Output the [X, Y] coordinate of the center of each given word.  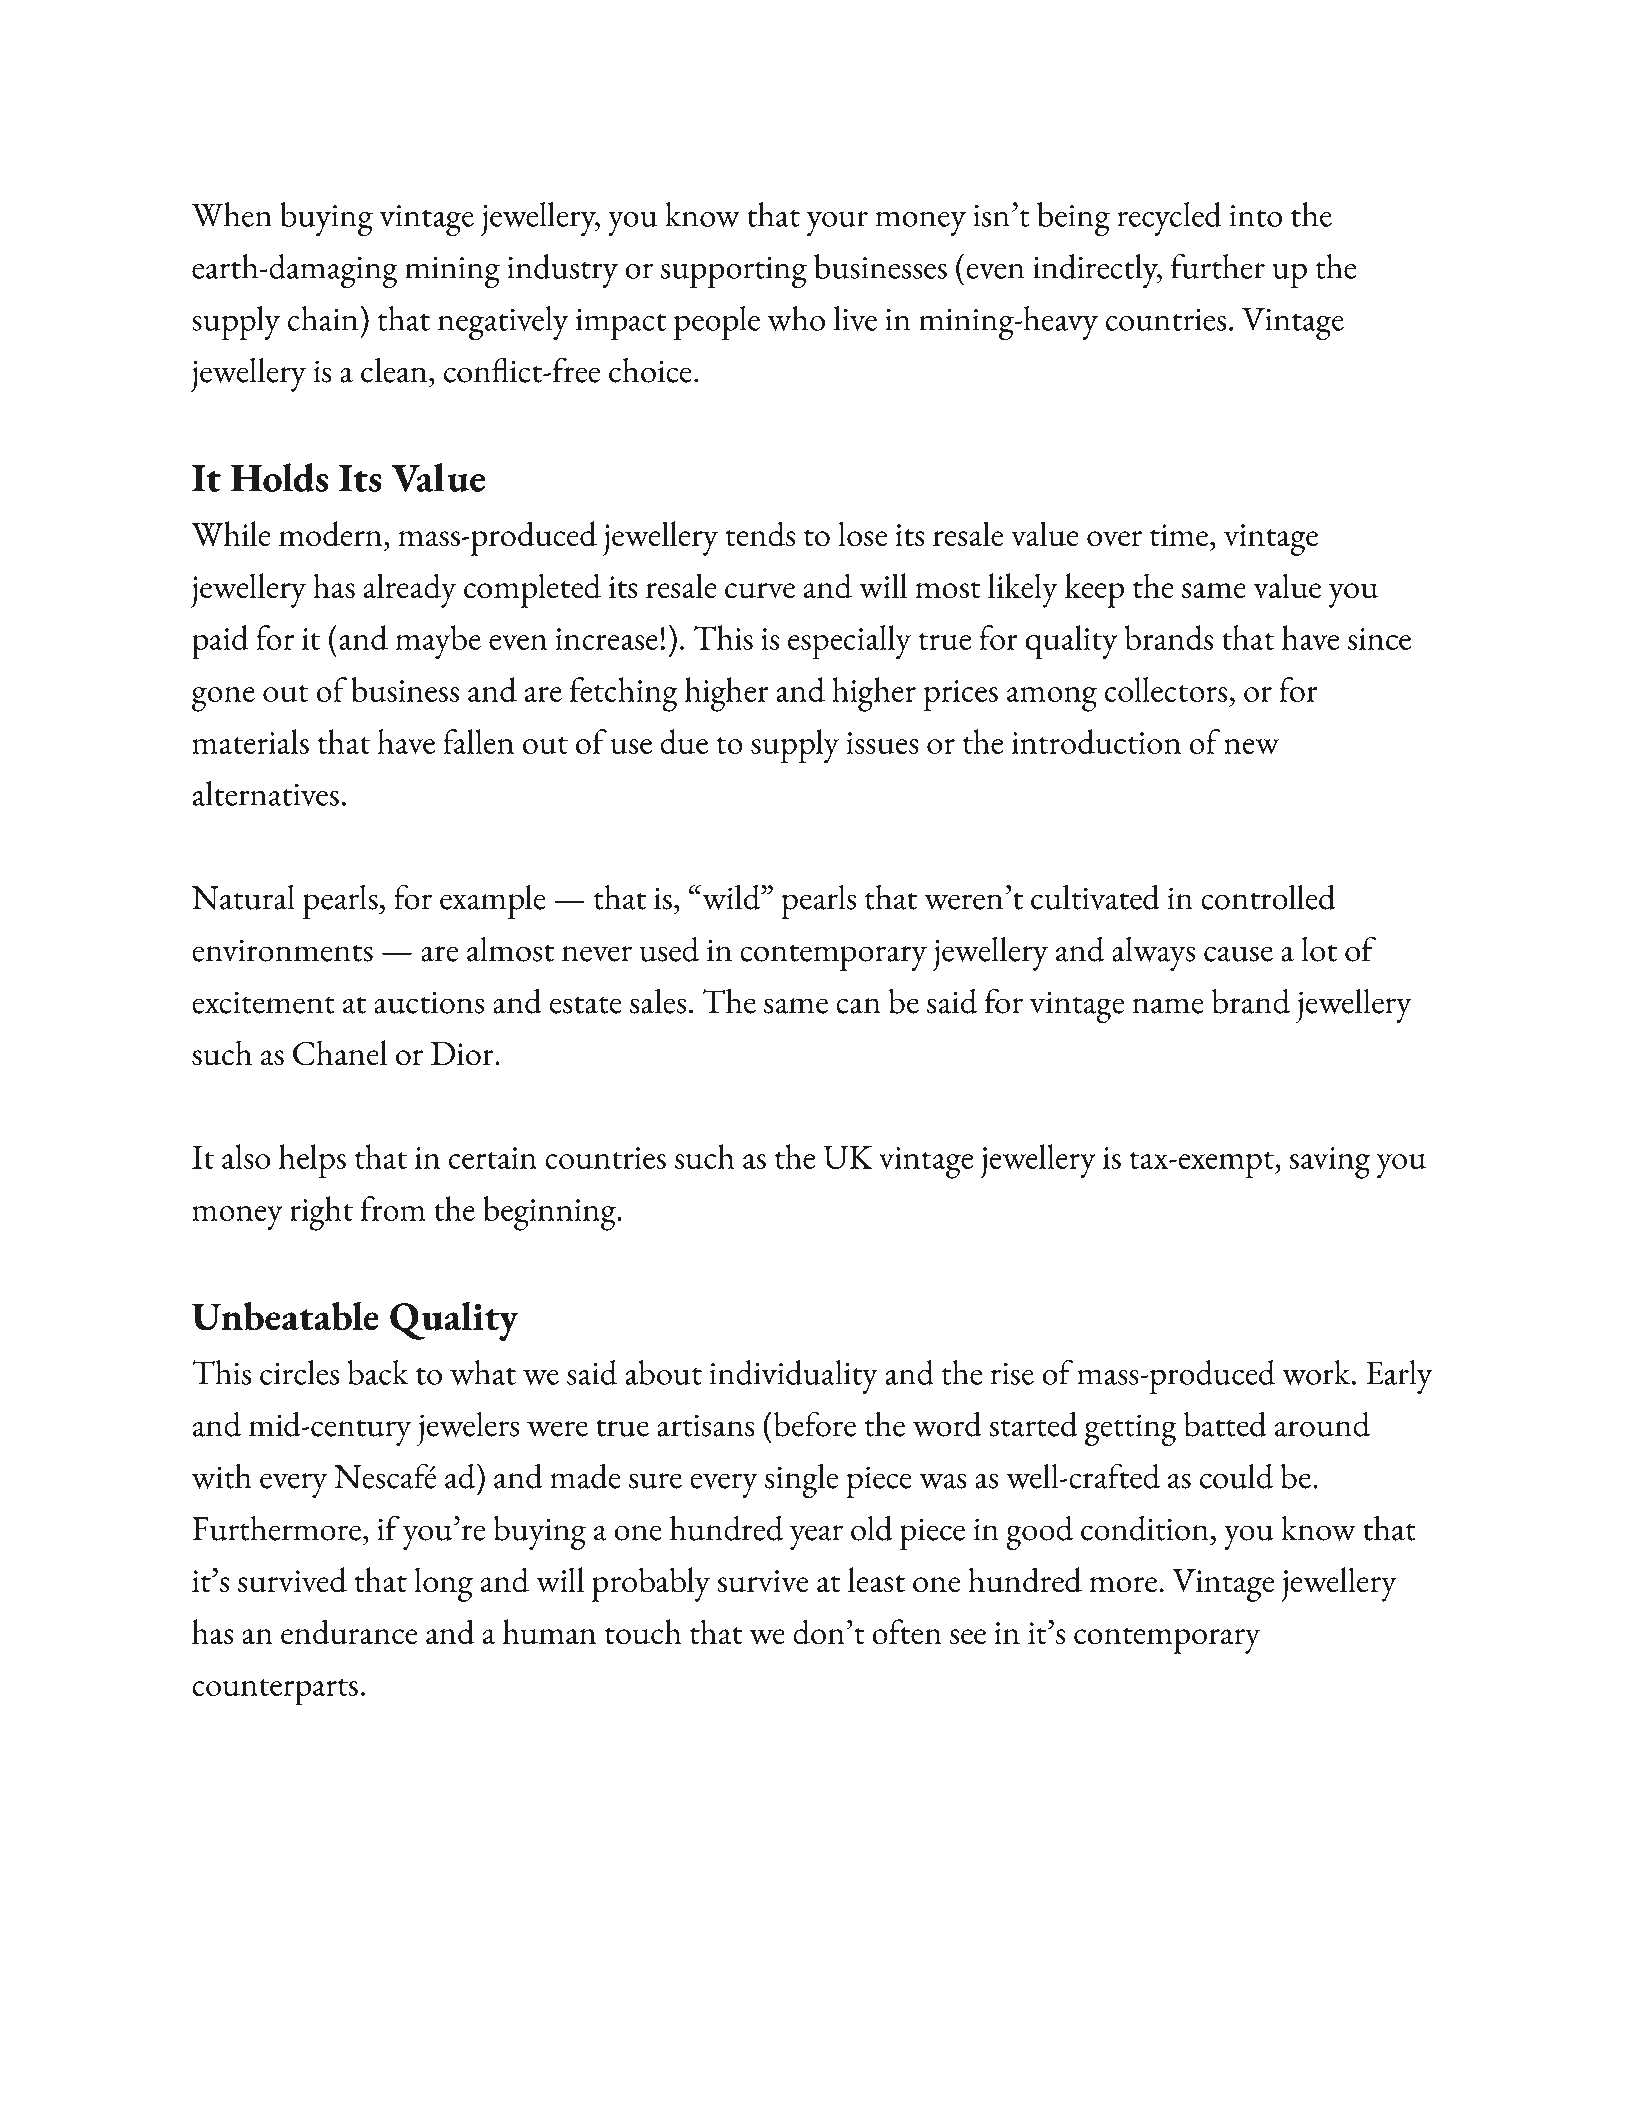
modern [332, 534]
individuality [794, 1377]
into [1256, 216]
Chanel [340, 1053]
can [858, 1006]
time [1179, 535]
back [378, 1372]
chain [323, 318]
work [1317, 1372]
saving [1329, 1163]
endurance [349, 1632]
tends [760, 534]
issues [882, 743]
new [1251, 746]
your [837, 223]
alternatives [266, 793]
